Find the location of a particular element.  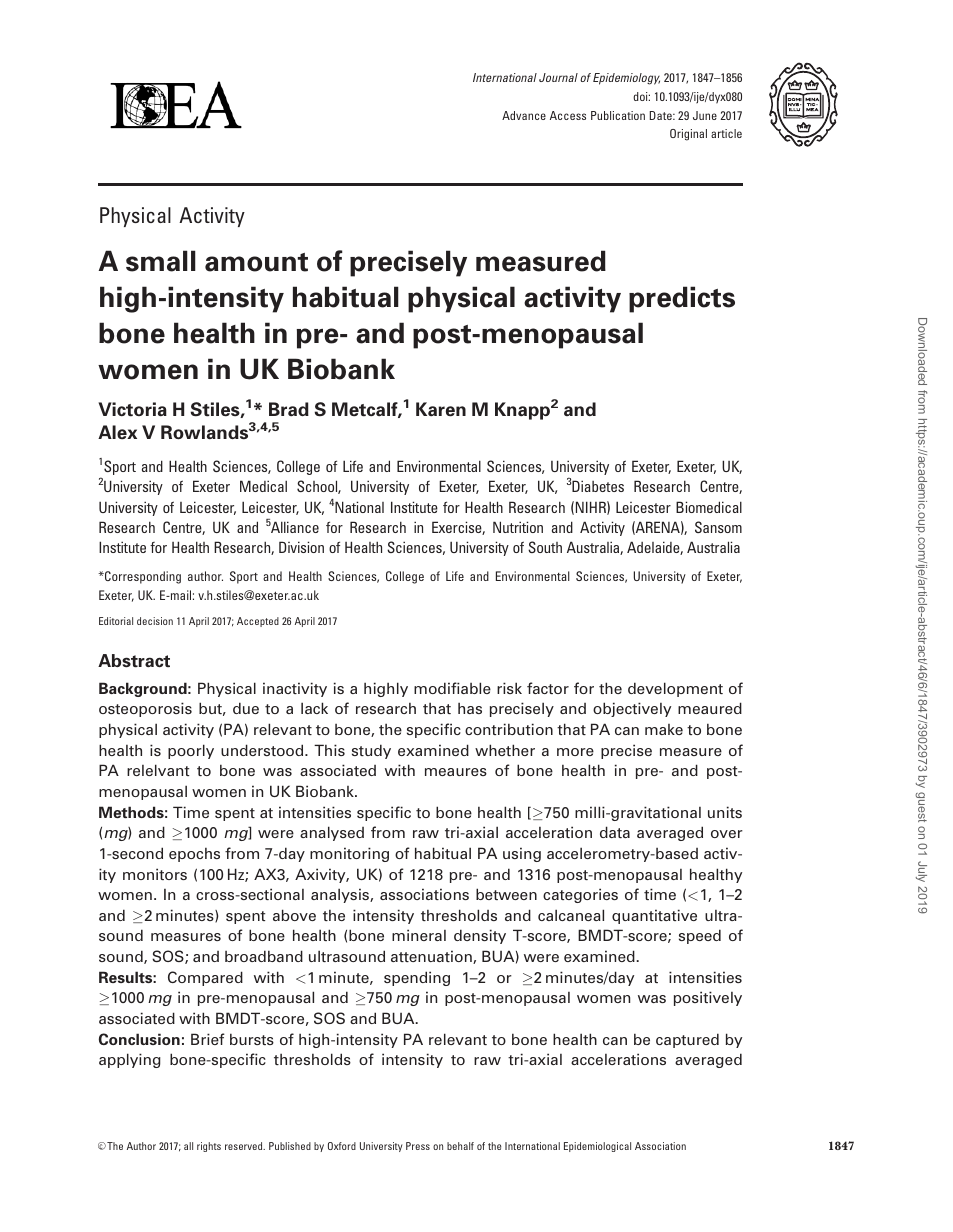

data is located at coordinates (615, 832).
